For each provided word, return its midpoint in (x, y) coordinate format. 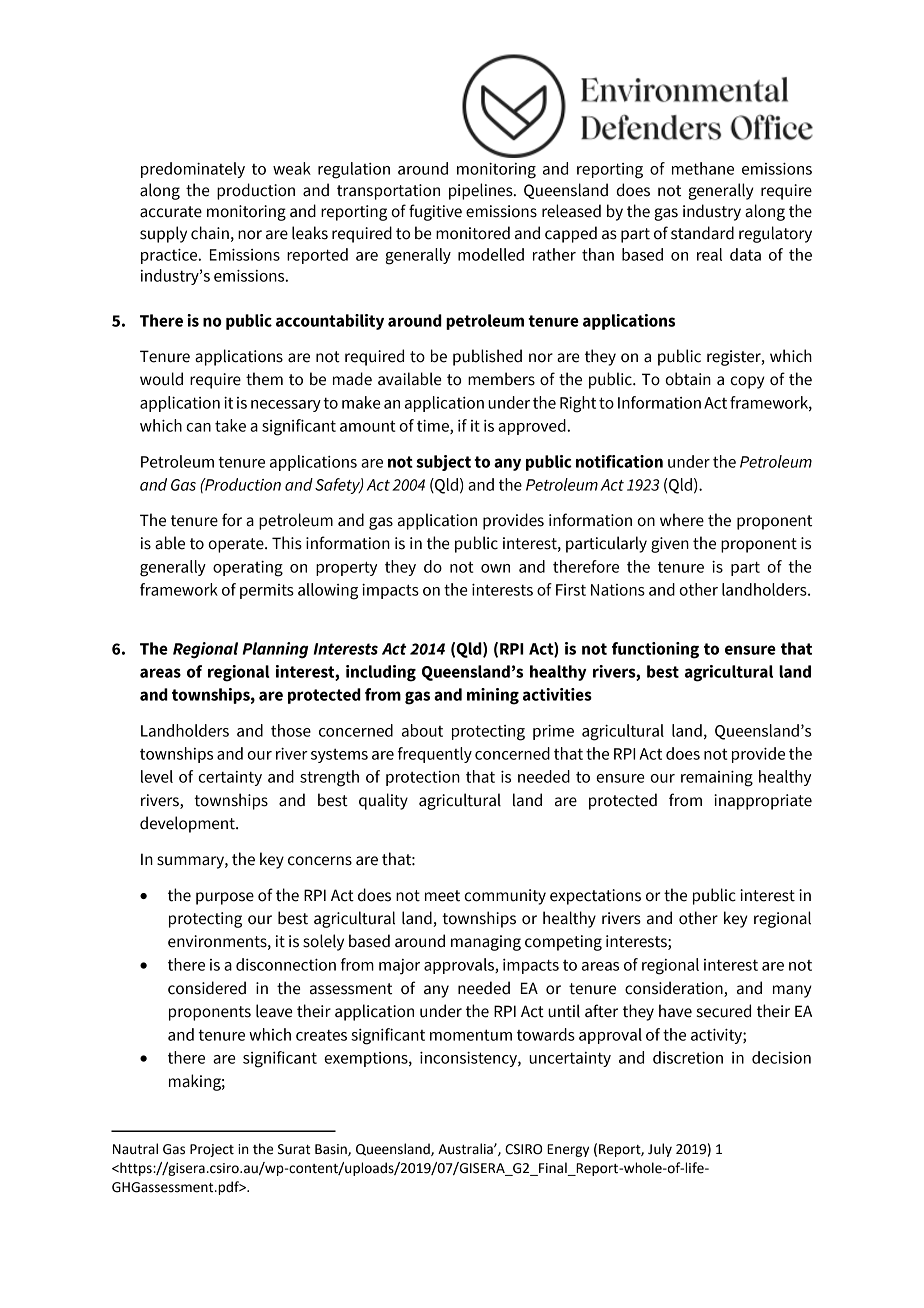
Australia (466, 1149)
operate (237, 545)
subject (443, 463)
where (682, 520)
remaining (717, 779)
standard (702, 233)
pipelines (482, 191)
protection (423, 778)
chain (210, 233)
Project (212, 1150)
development (188, 824)
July (660, 1150)
